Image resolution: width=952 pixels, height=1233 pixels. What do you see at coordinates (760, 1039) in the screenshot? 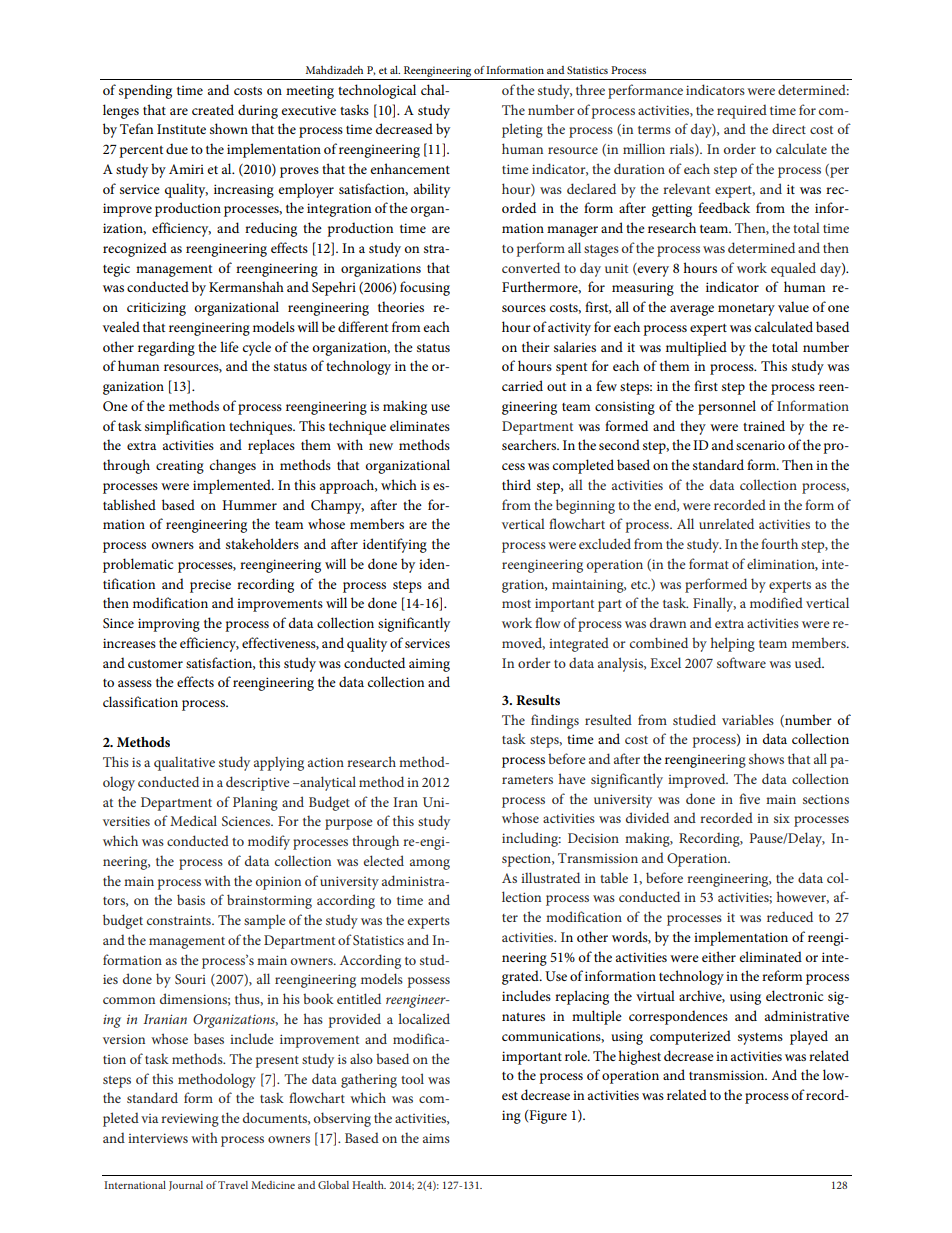
I see `systems` at bounding box center [760, 1039].
